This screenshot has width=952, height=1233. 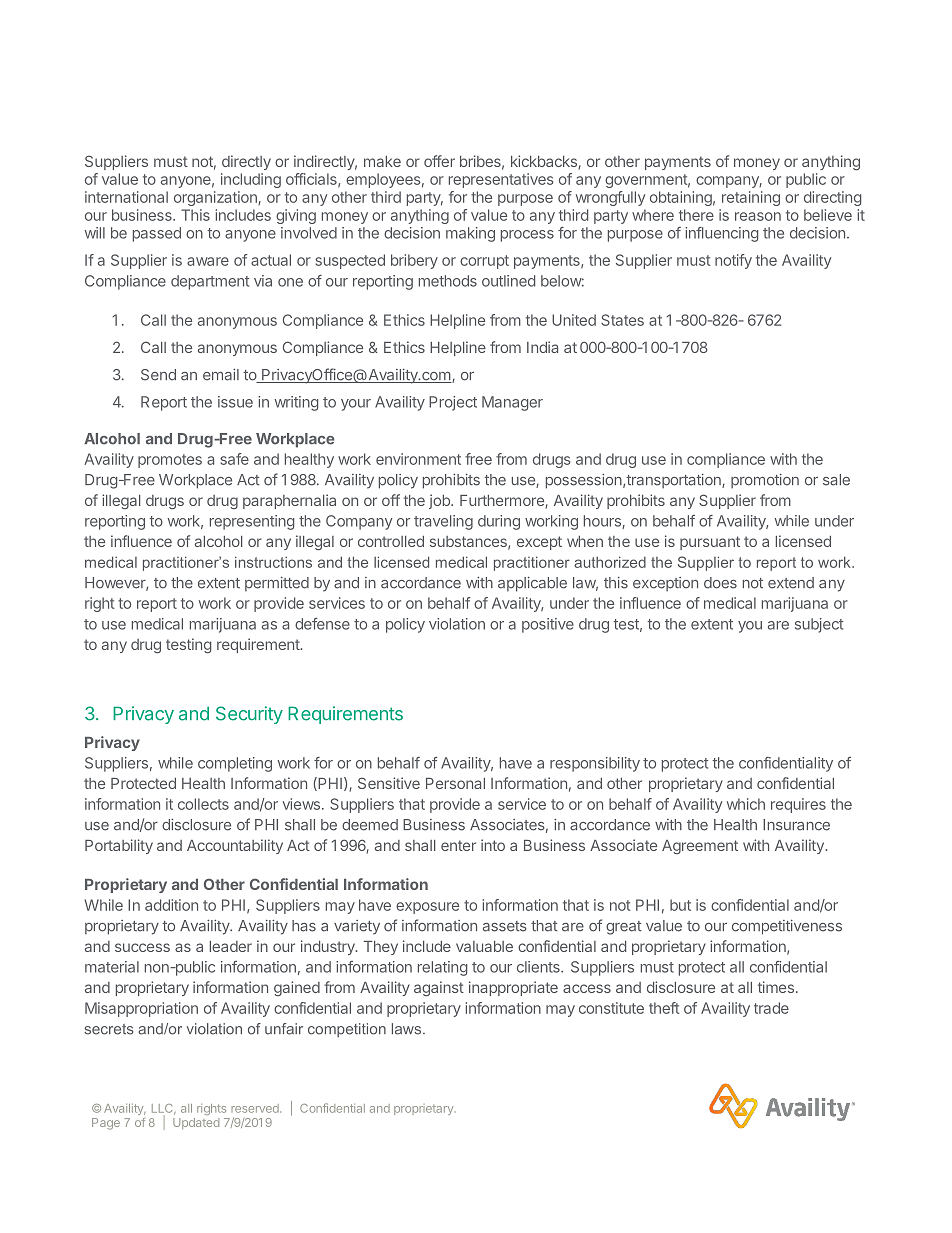 I want to click on laws, so click(x=408, y=1029).
